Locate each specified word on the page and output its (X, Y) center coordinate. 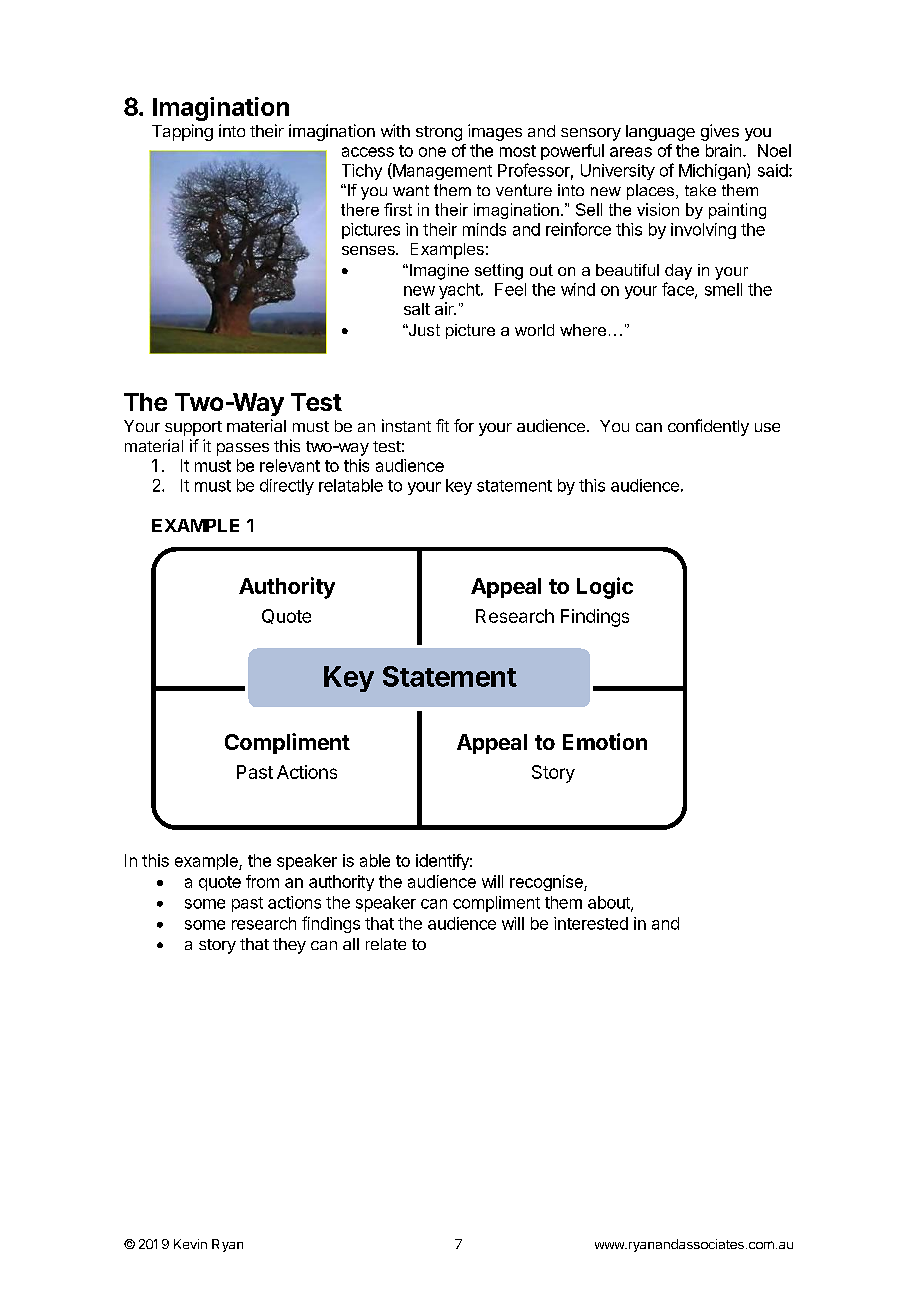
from (262, 881)
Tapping (182, 132)
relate (386, 944)
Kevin (190, 1244)
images (495, 132)
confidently (708, 427)
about (610, 903)
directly (287, 487)
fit (442, 425)
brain (723, 150)
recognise (547, 883)
